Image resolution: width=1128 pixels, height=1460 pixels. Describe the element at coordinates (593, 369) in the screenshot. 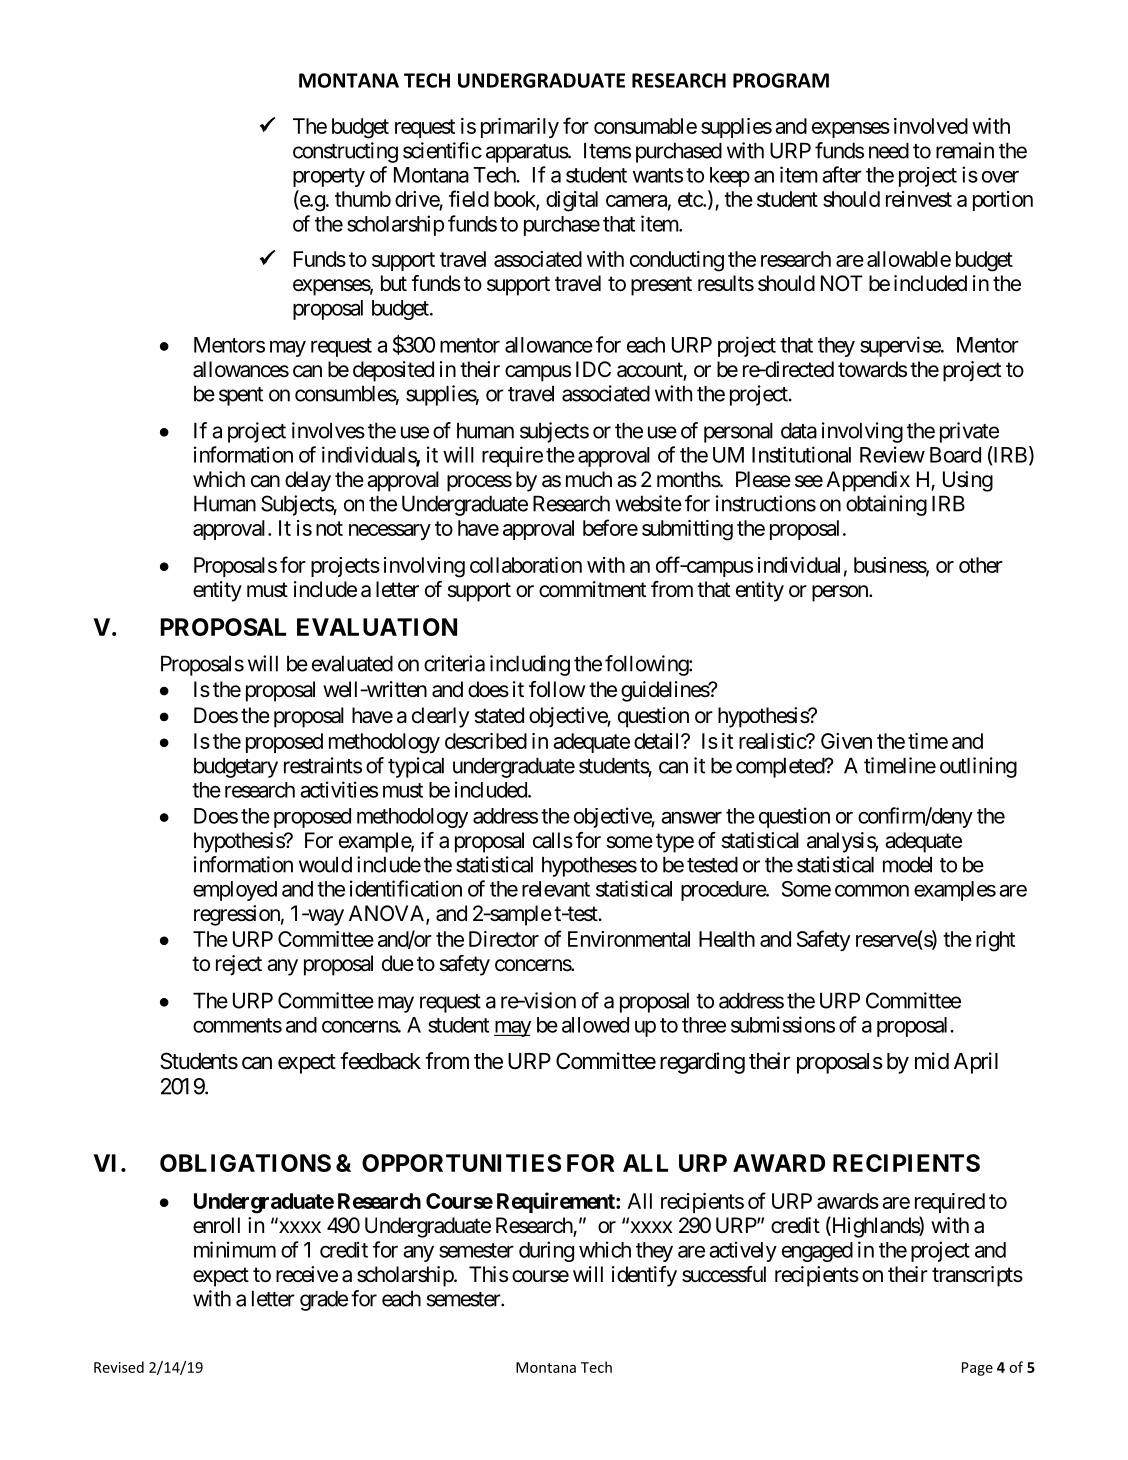

I see `IDC` at that location.
